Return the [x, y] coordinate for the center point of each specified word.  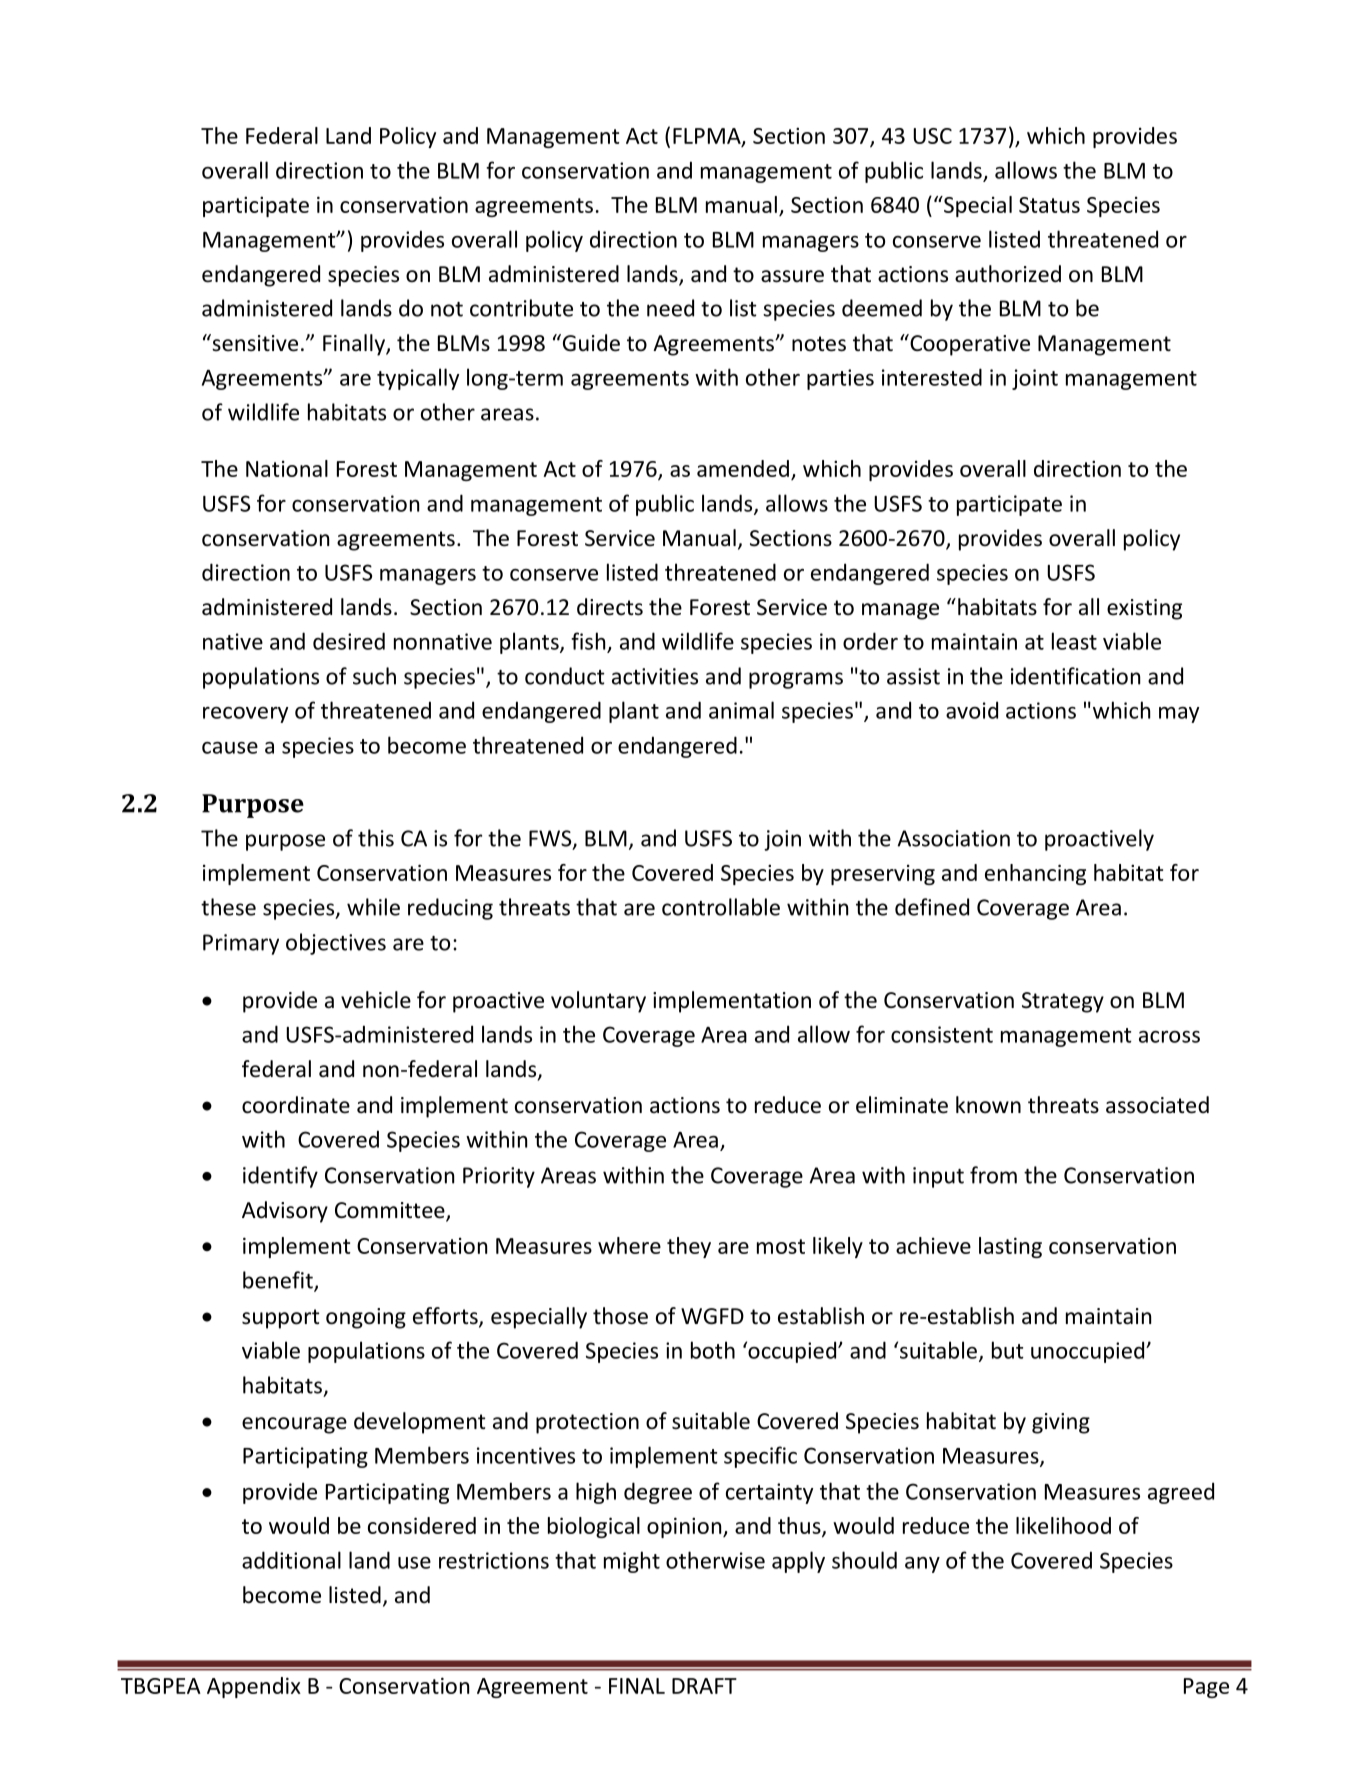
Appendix [254, 1687]
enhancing [1035, 874]
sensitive [254, 343]
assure [792, 276]
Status [1049, 205]
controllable [721, 907]
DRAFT [704, 1686]
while [373, 907]
